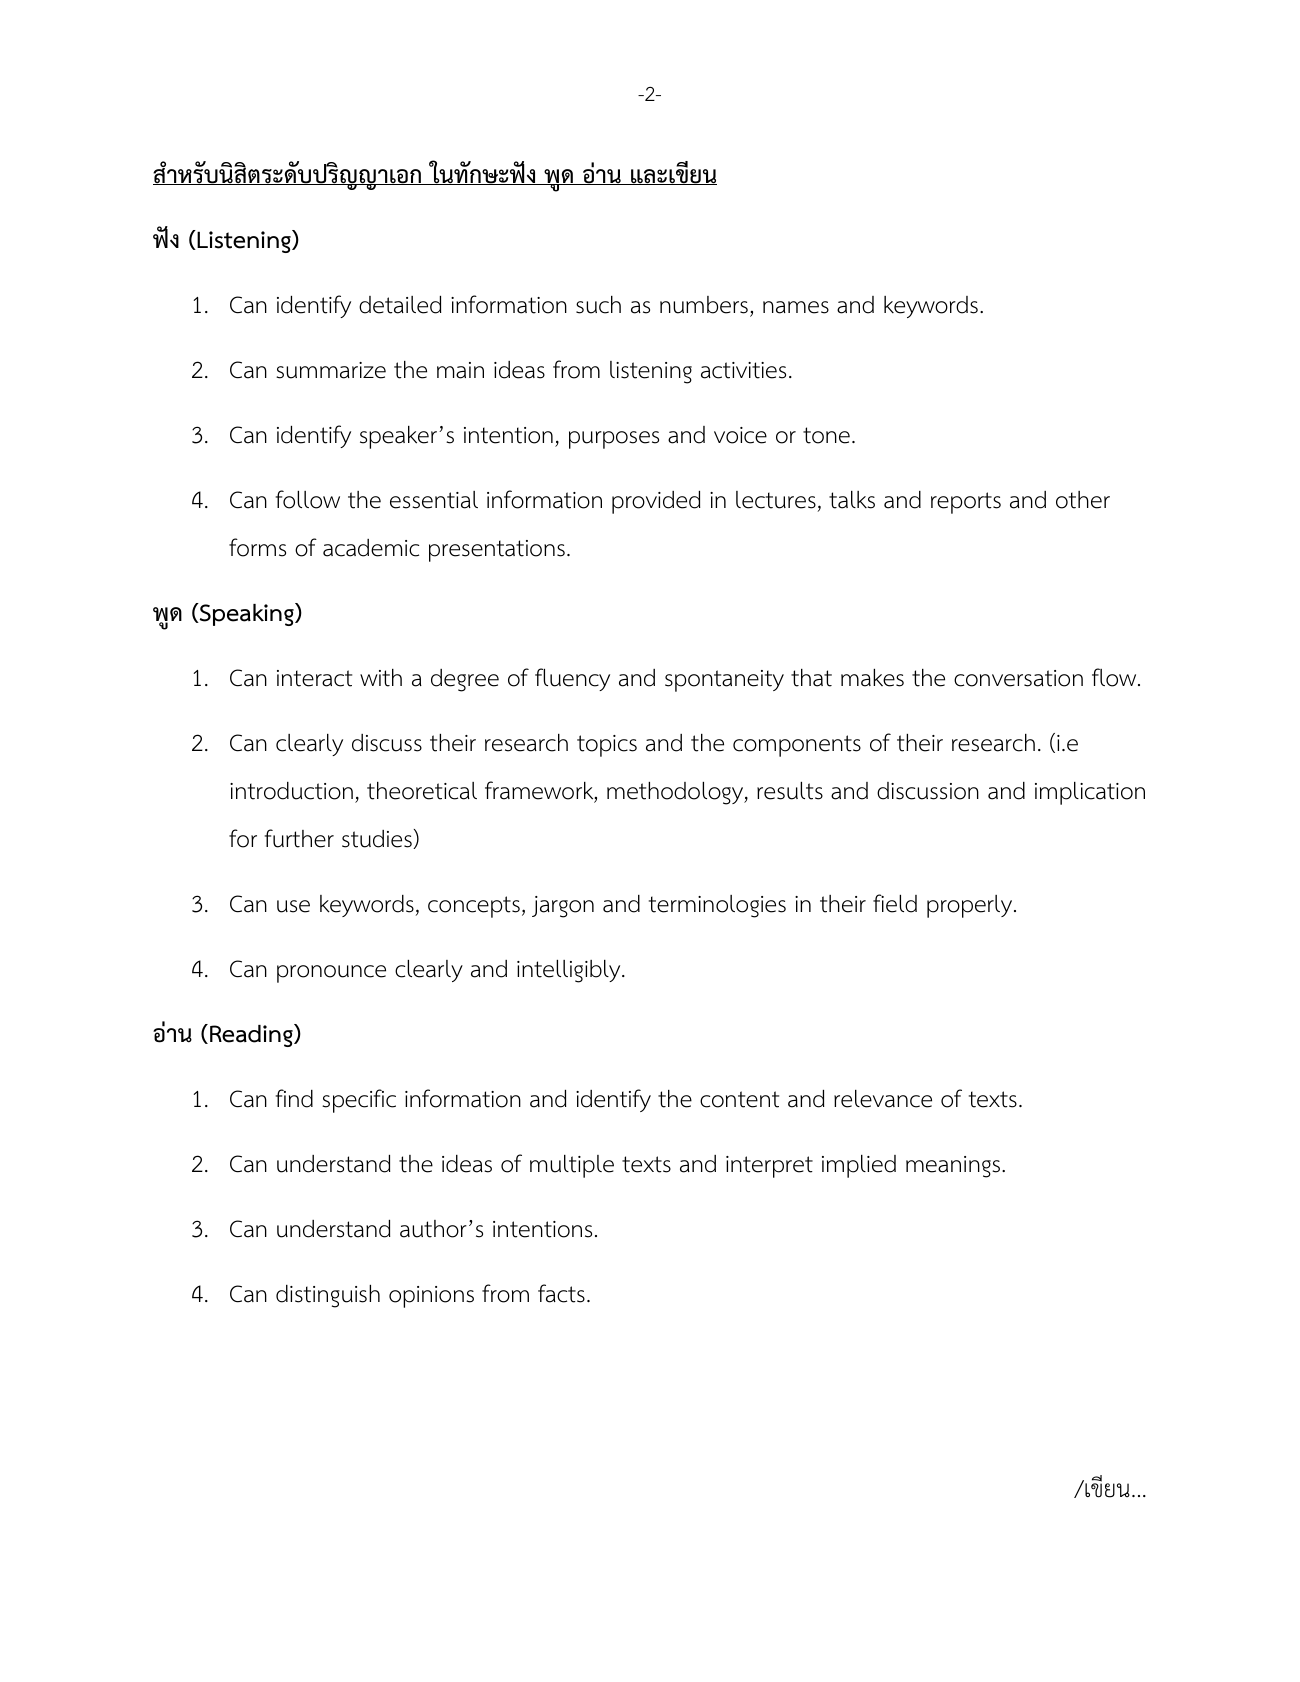  What do you see at coordinates (1090, 793) in the document?
I see `implication` at bounding box center [1090, 793].
